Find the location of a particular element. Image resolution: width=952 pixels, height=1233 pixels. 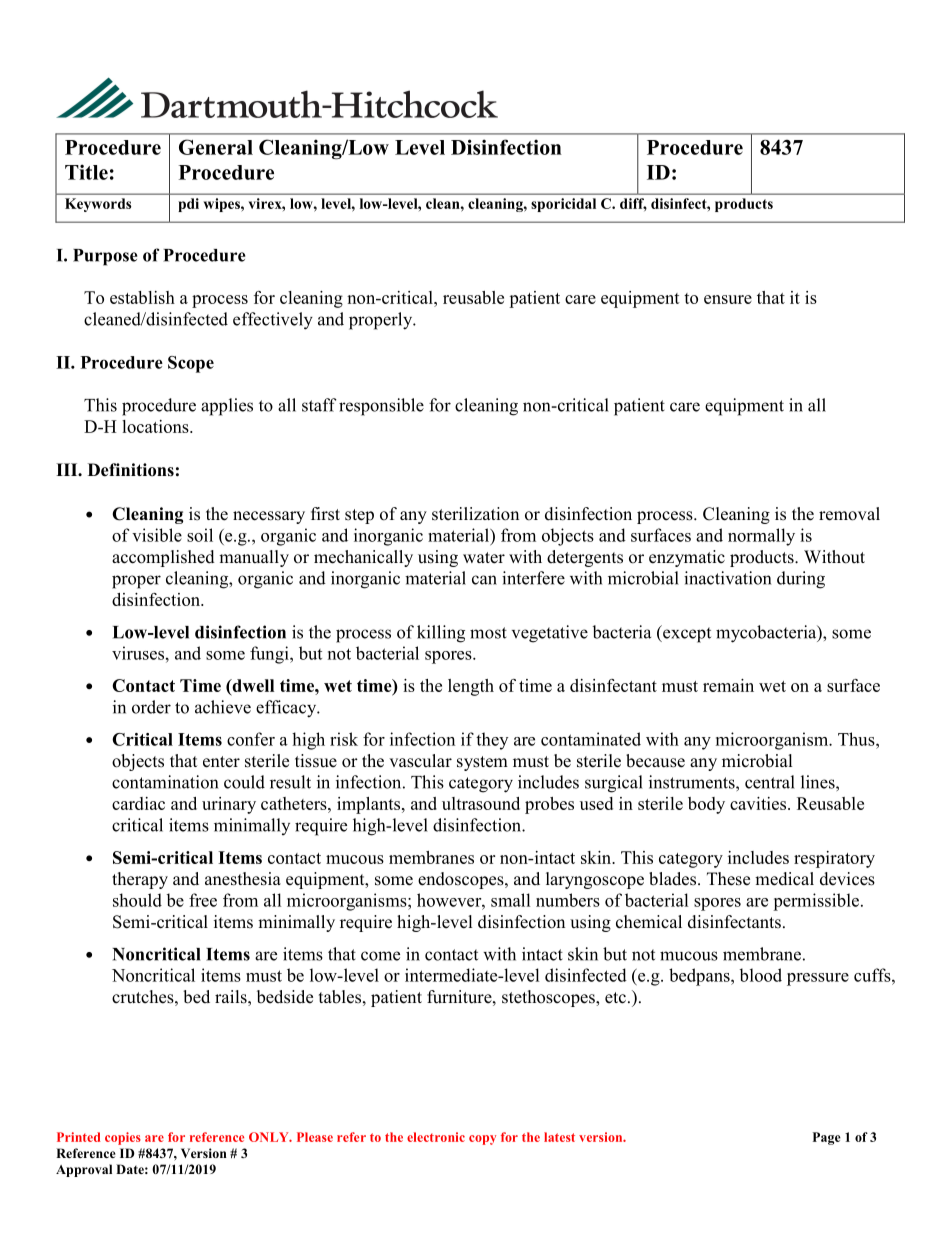

accomplished is located at coordinates (163, 558).
